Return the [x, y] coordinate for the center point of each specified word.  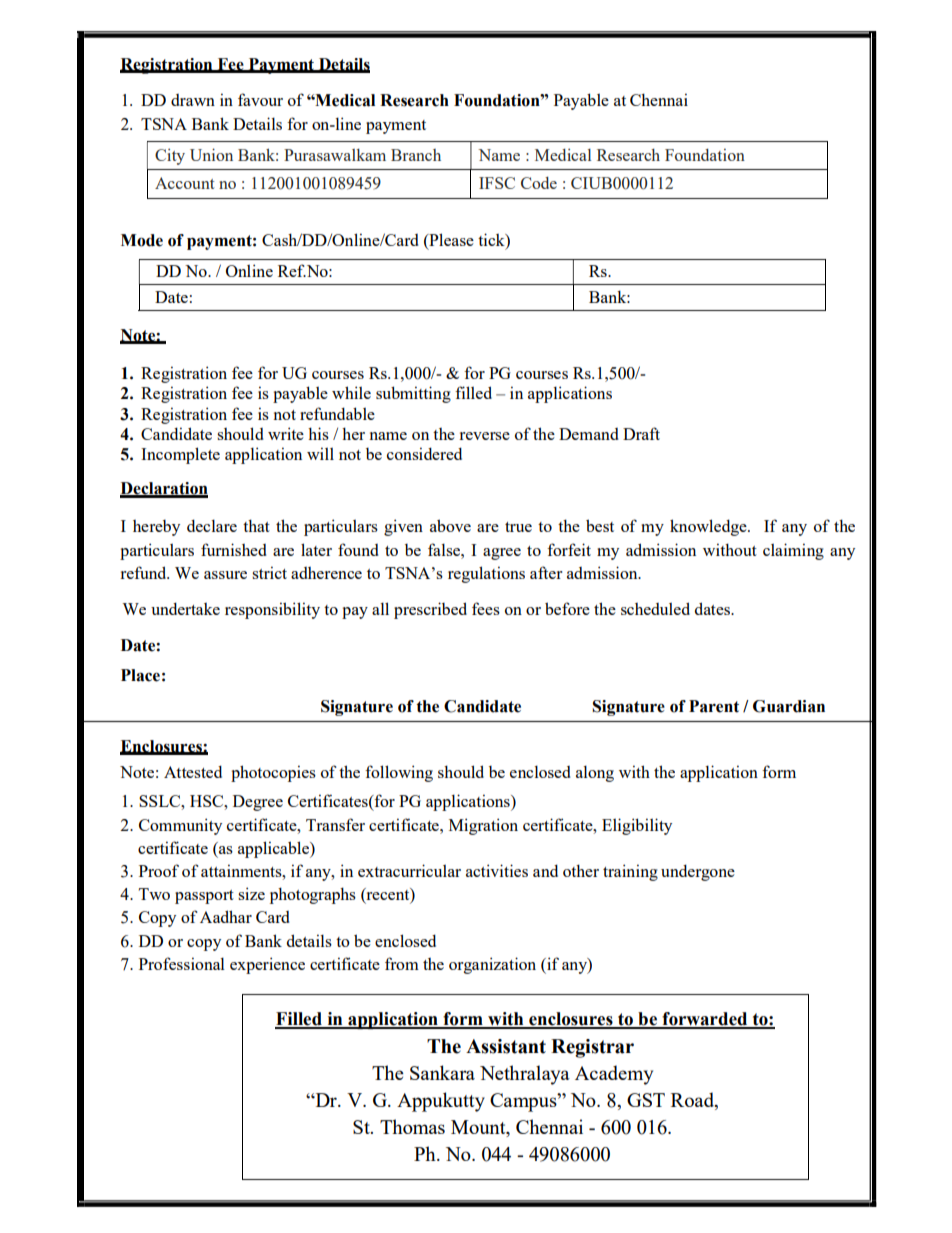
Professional [182, 963]
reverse [484, 436]
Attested [193, 771]
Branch [416, 155]
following [399, 773]
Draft [641, 433]
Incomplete [180, 455]
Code [539, 183]
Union [211, 154]
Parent [714, 706]
